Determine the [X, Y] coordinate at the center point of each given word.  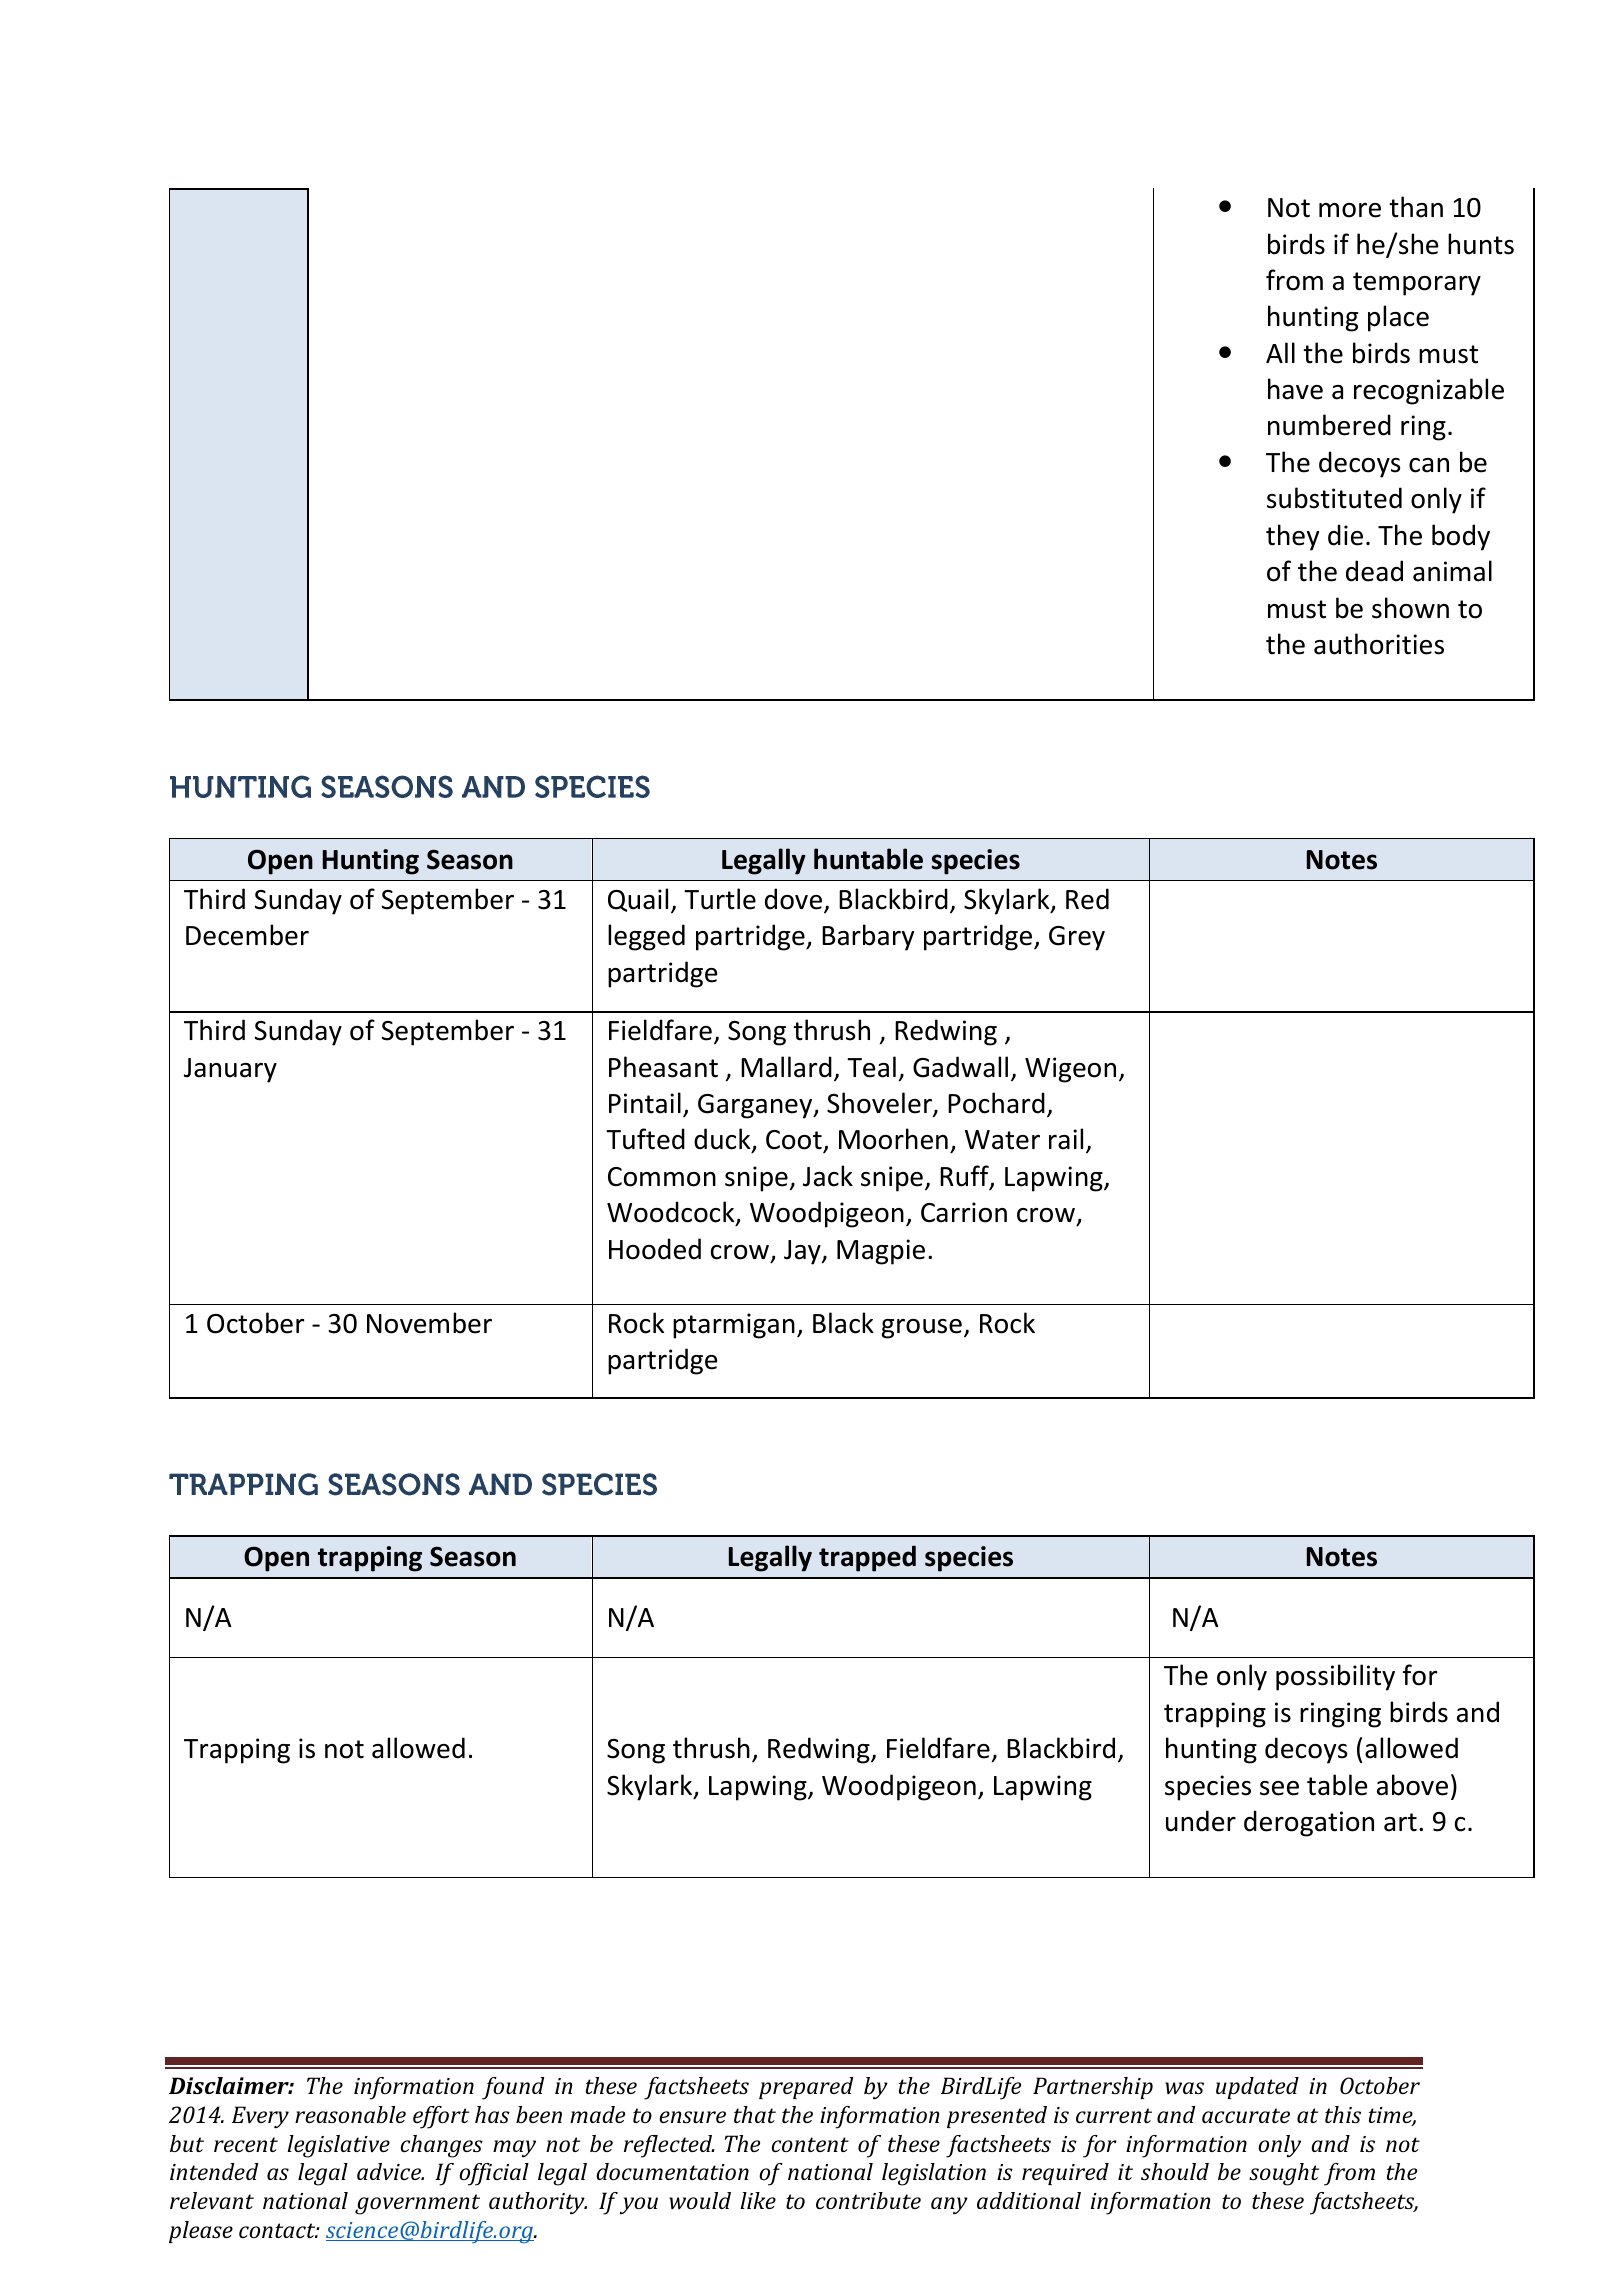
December [247, 935]
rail [1066, 1139]
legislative [338, 2146]
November [429, 1323]
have [1295, 389]
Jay [803, 1252]
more [1350, 210]
